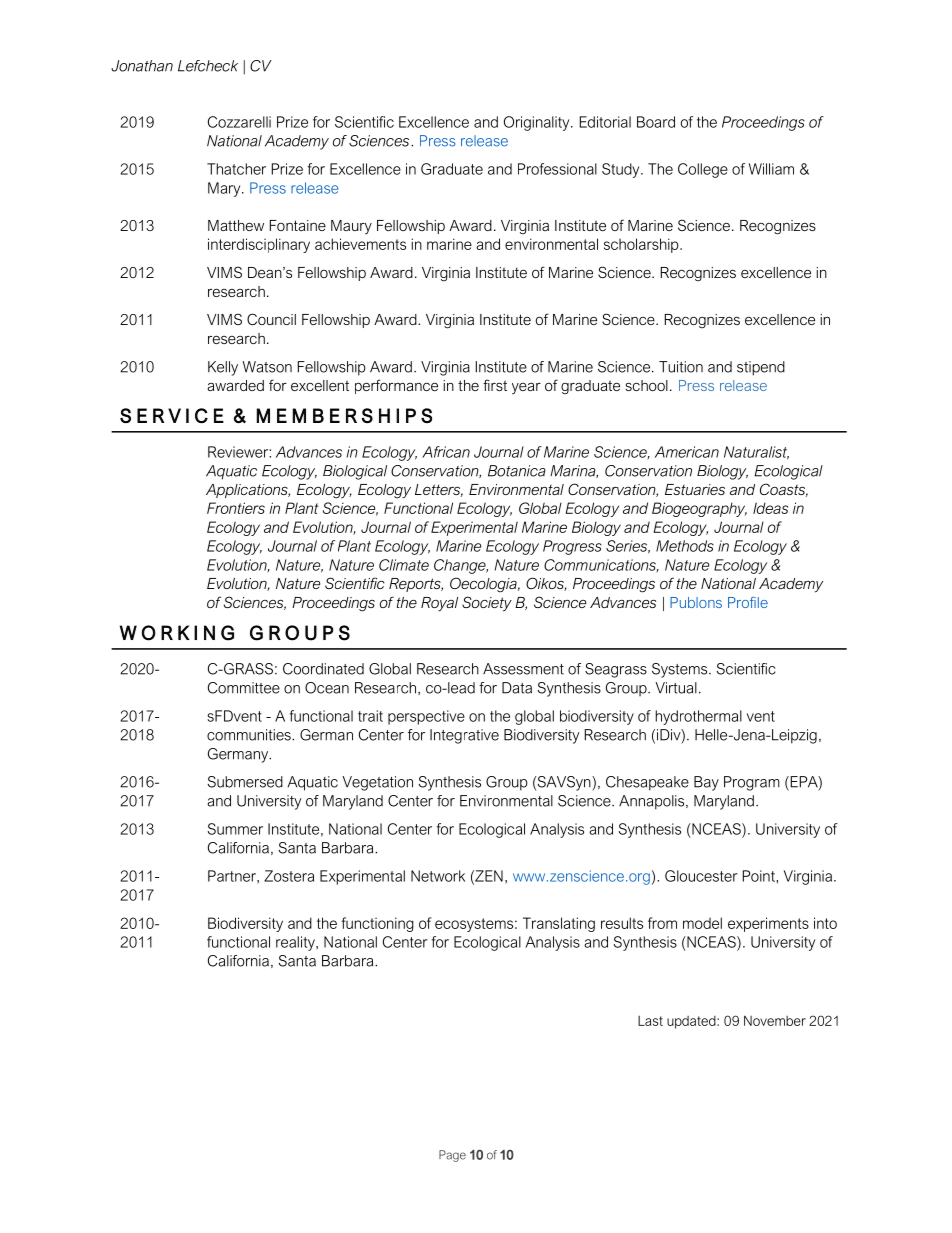 This screenshot has width=952, height=1233. What do you see at coordinates (452, 1156) in the screenshot?
I see `Page` at bounding box center [452, 1156].
